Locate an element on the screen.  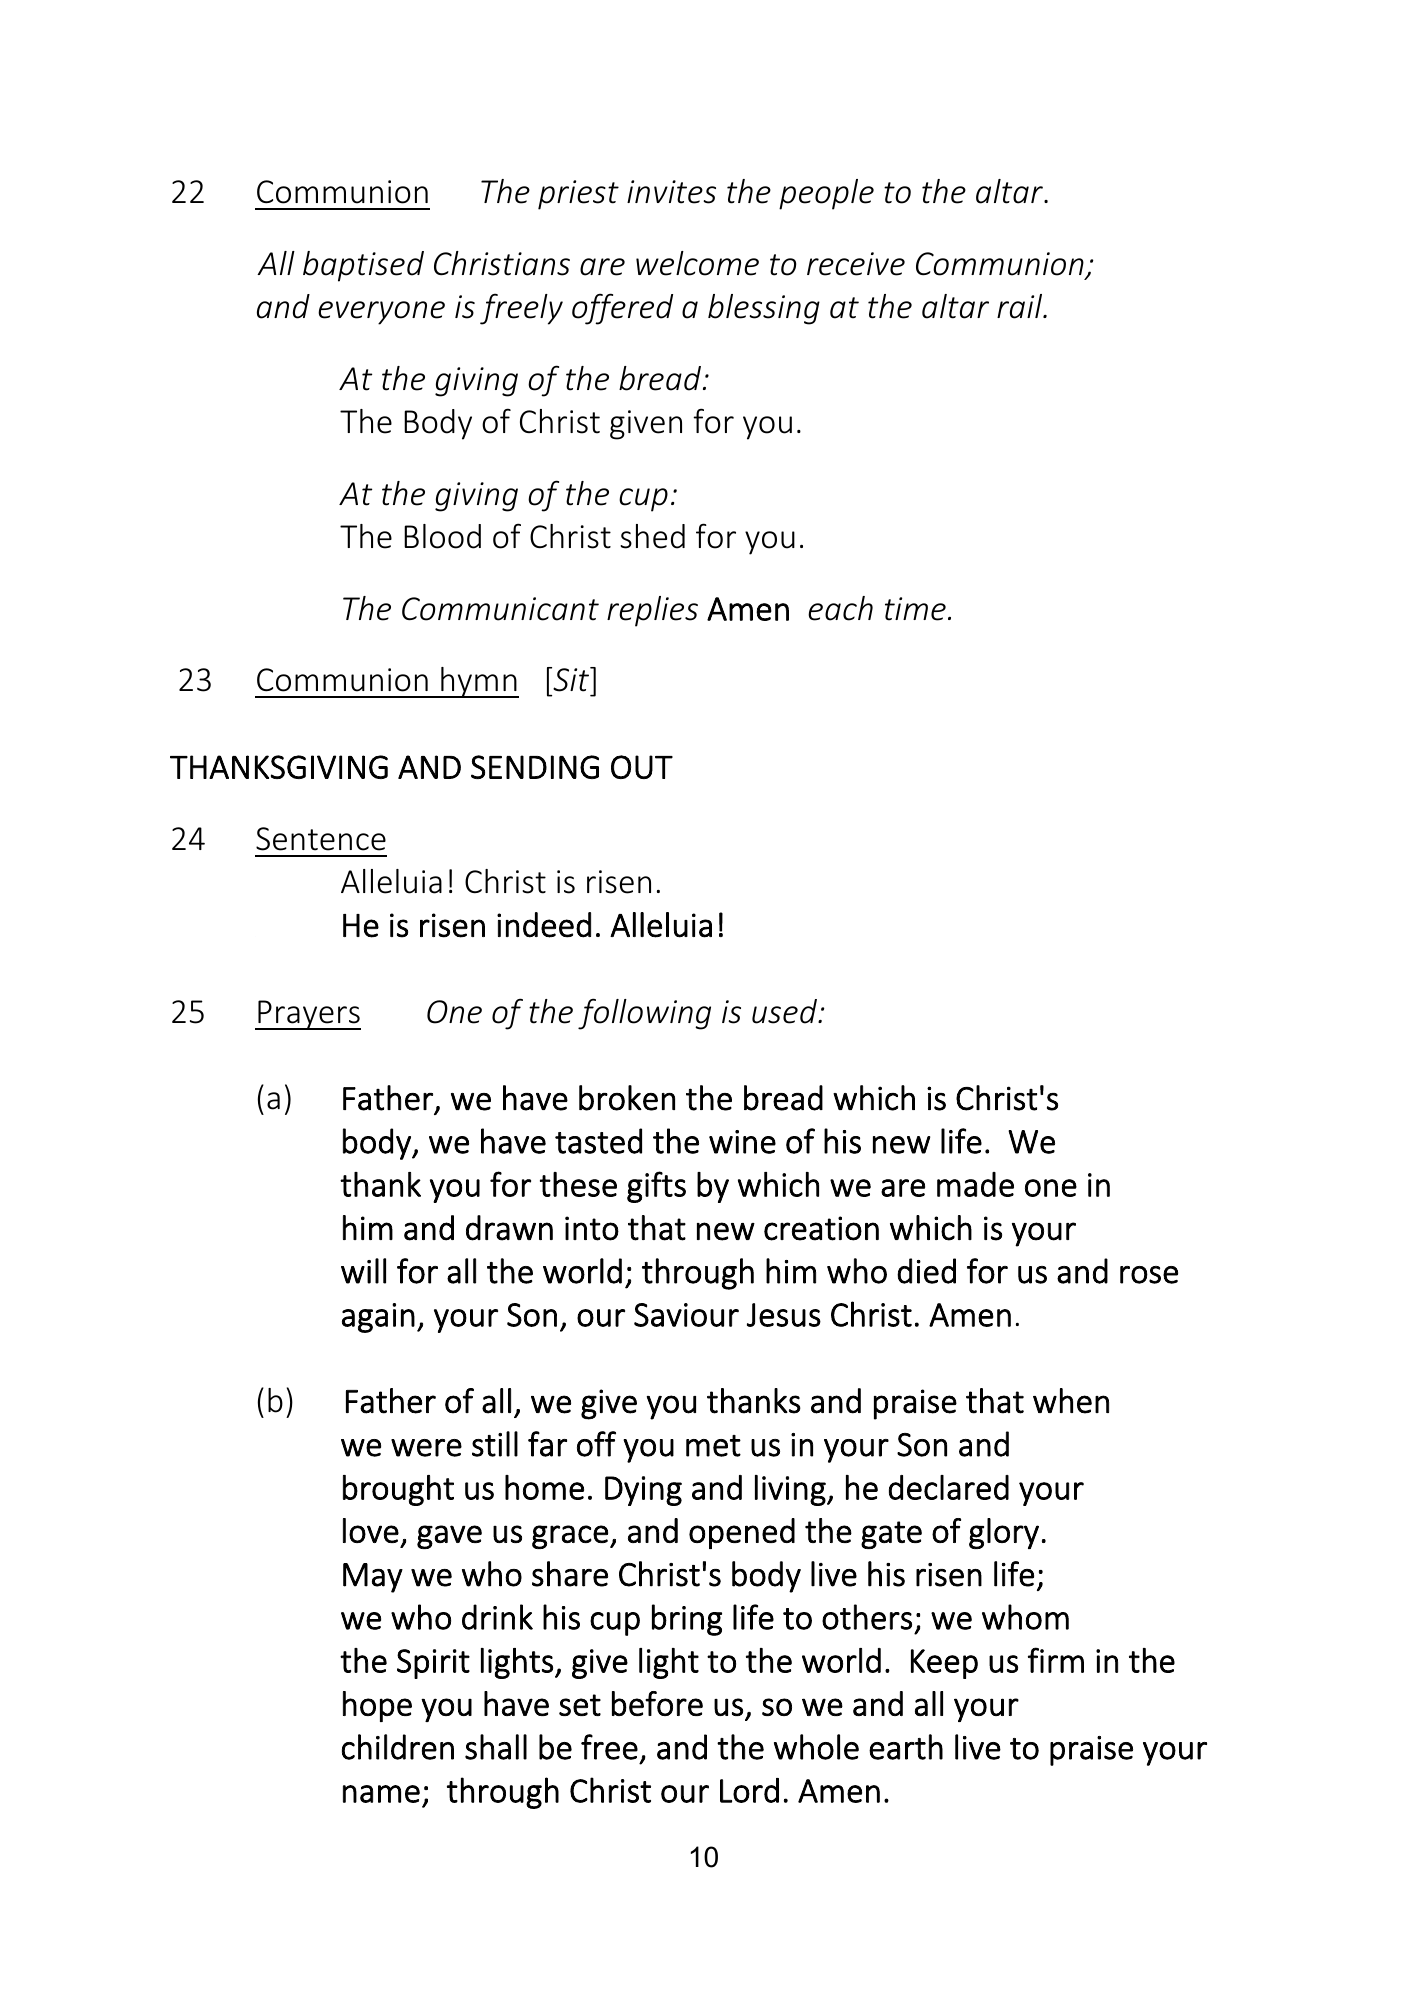
welcome is located at coordinates (697, 263).
